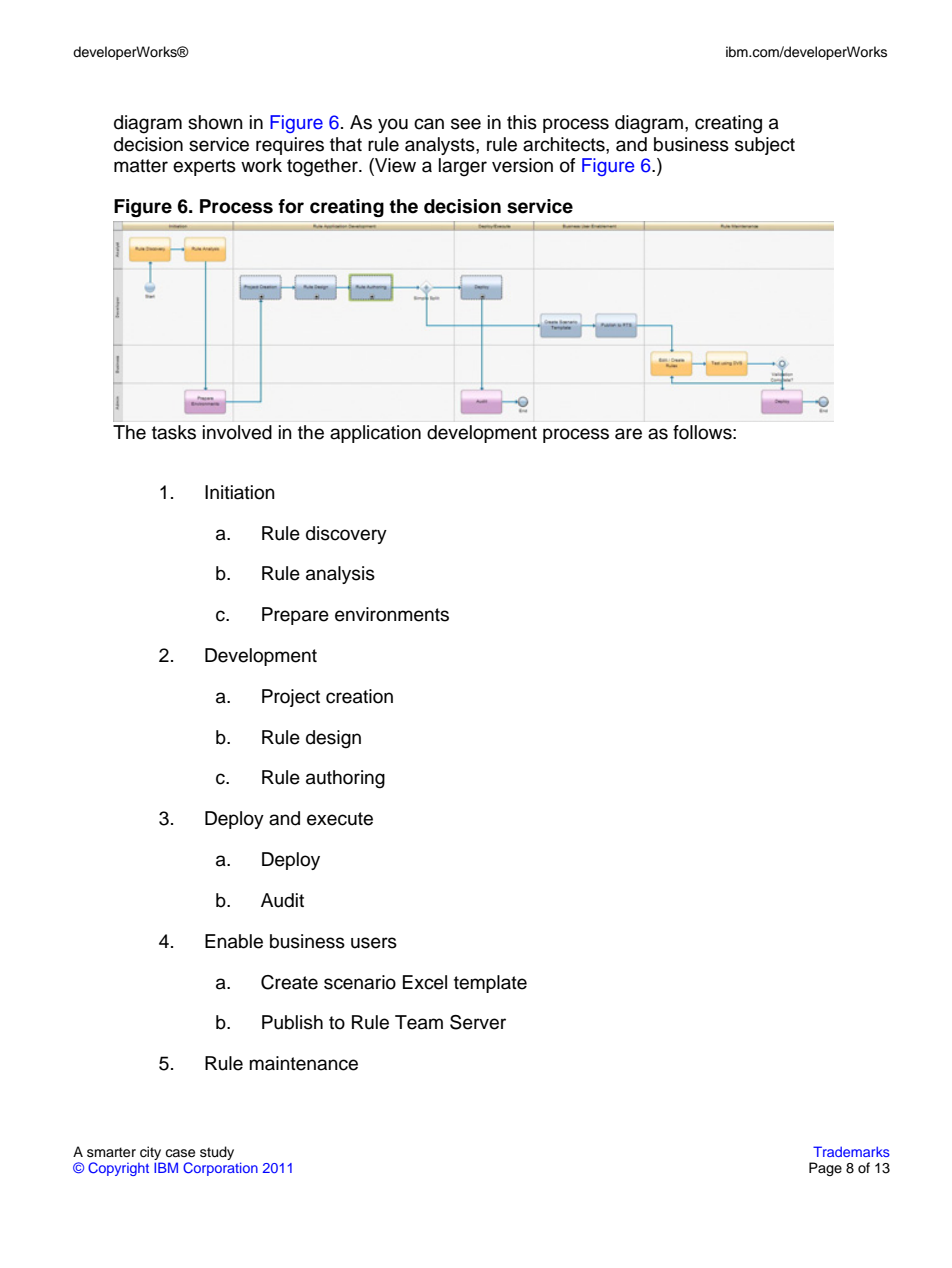 The height and width of the screenshot is (1268, 952). Describe the element at coordinates (295, 616) in the screenshot. I see `Prepare` at that location.
